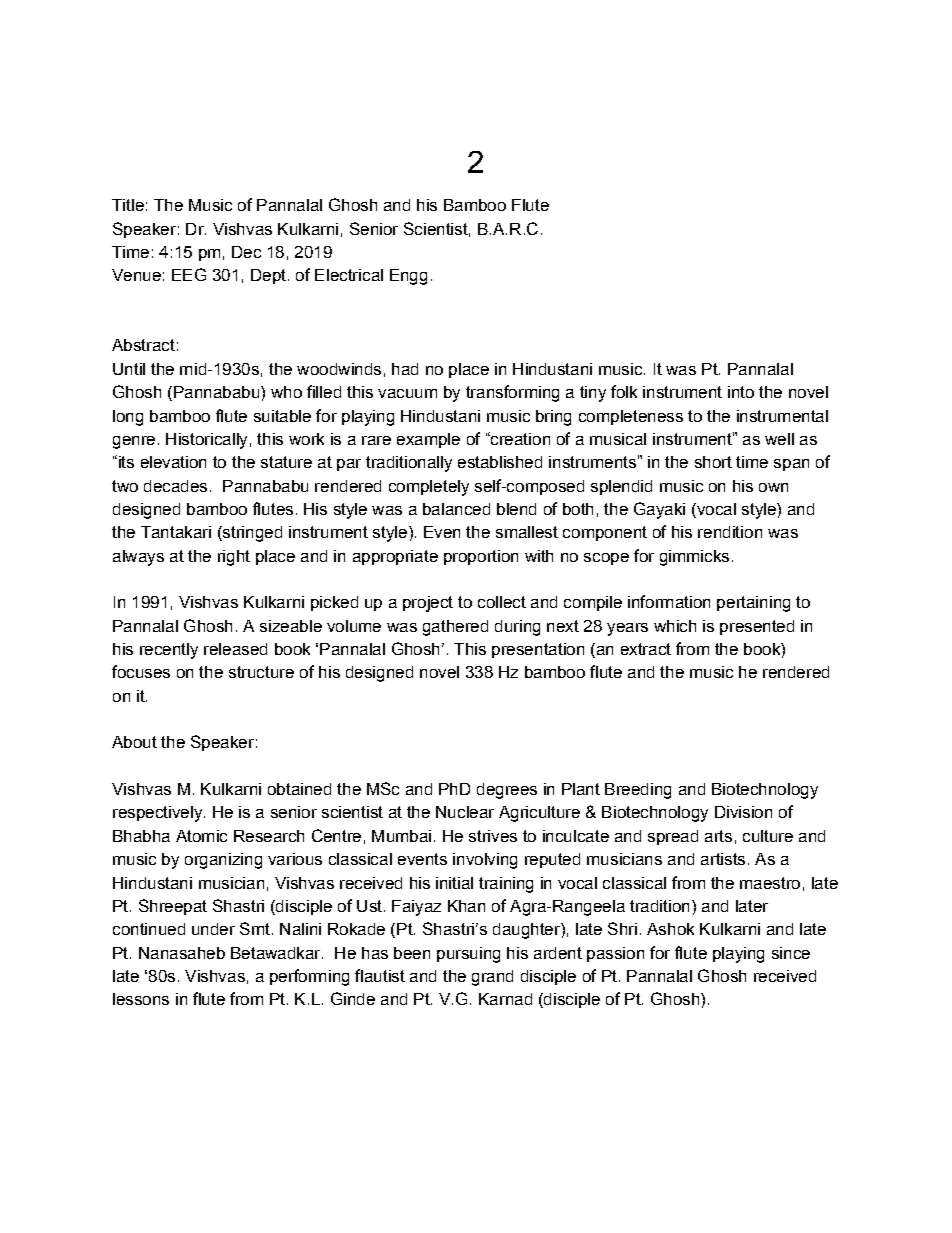  Describe the element at coordinates (492, 978) in the screenshot. I see `grand` at that location.
